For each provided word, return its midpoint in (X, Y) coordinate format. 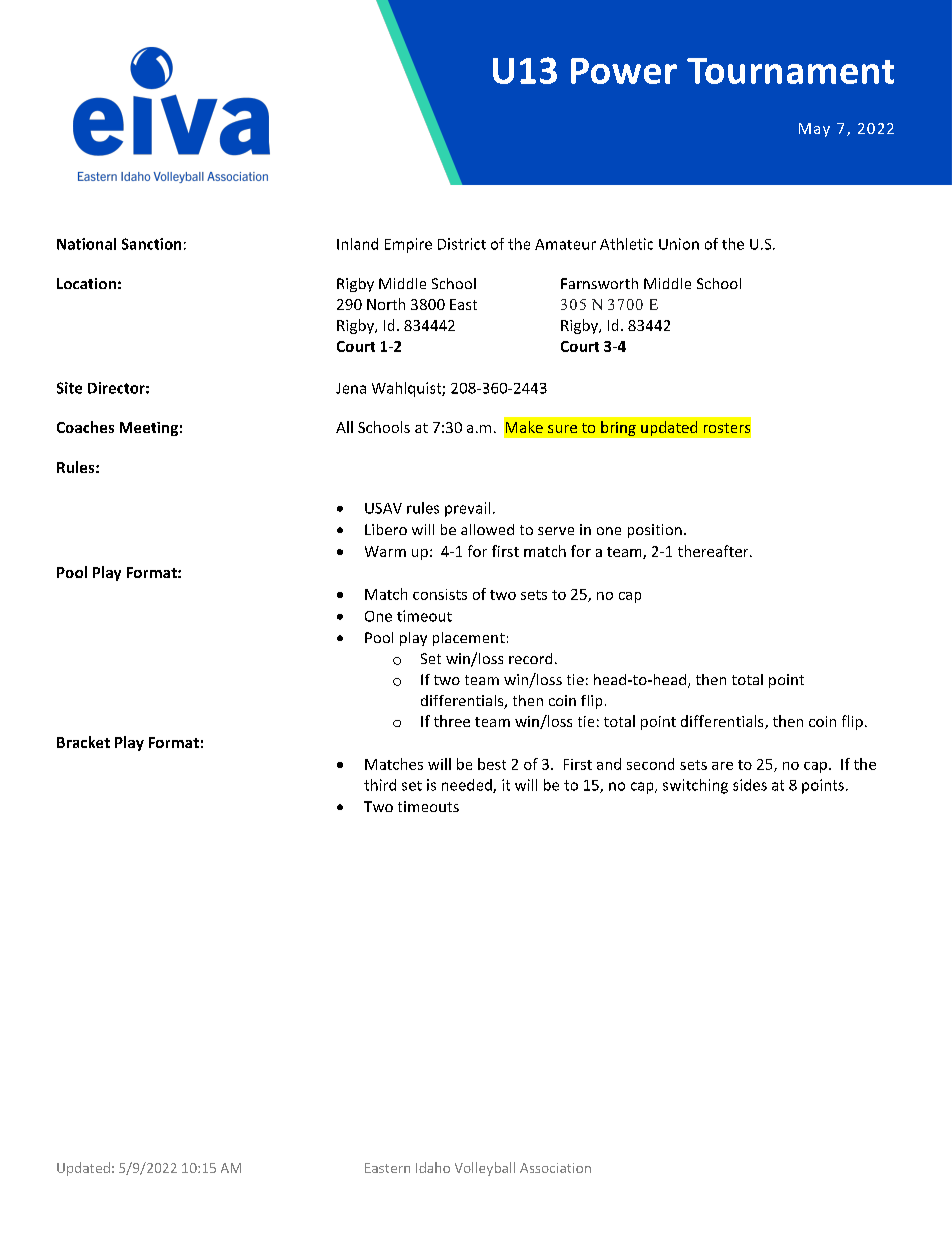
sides (750, 785)
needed (468, 786)
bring (618, 428)
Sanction (151, 244)
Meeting (149, 429)
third (380, 785)
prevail (467, 509)
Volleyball (485, 1169)
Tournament (790, 71)
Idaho (433, 1167)
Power (624, 71)
